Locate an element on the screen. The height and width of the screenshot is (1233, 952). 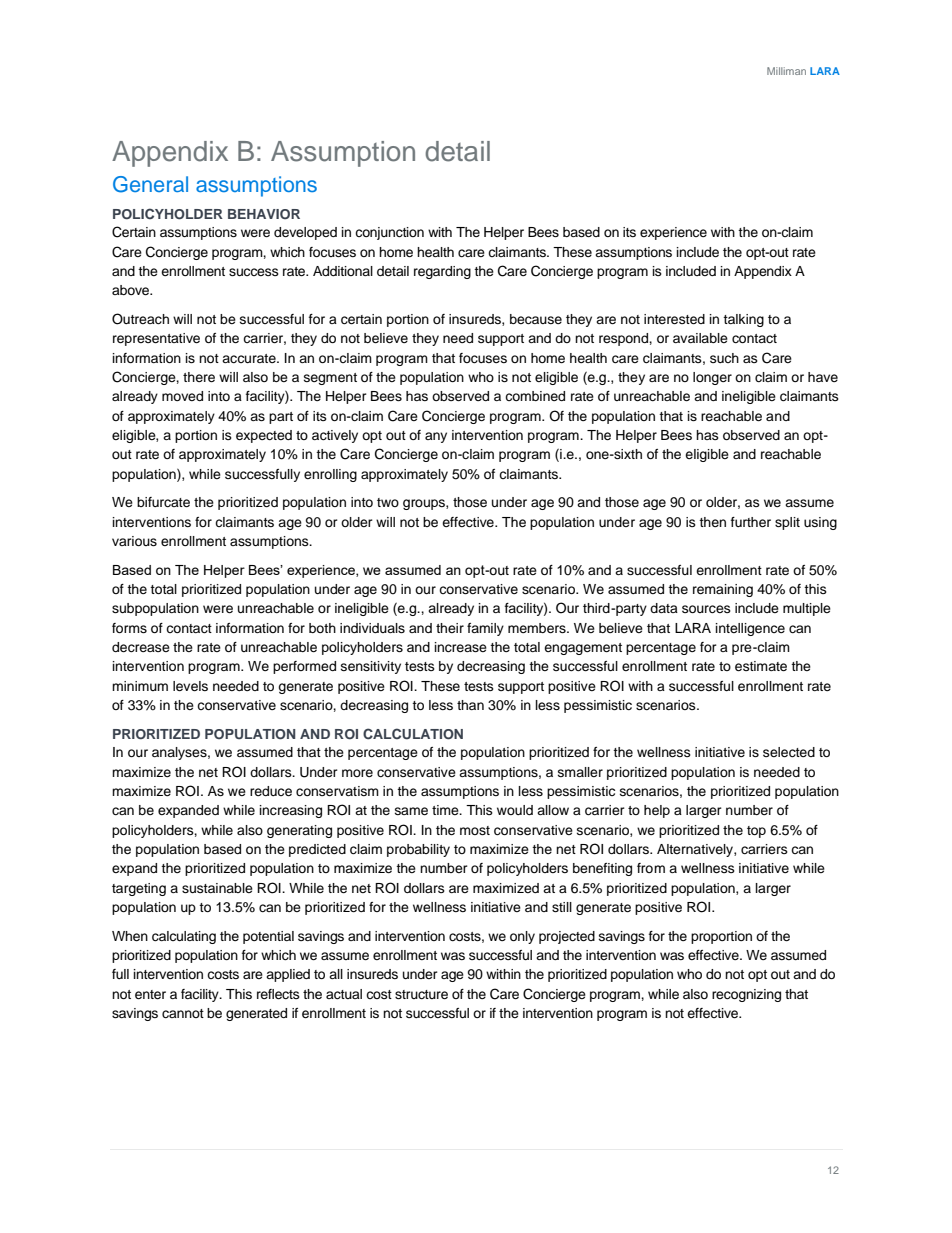
levels is located at coordinates (190, 686).
